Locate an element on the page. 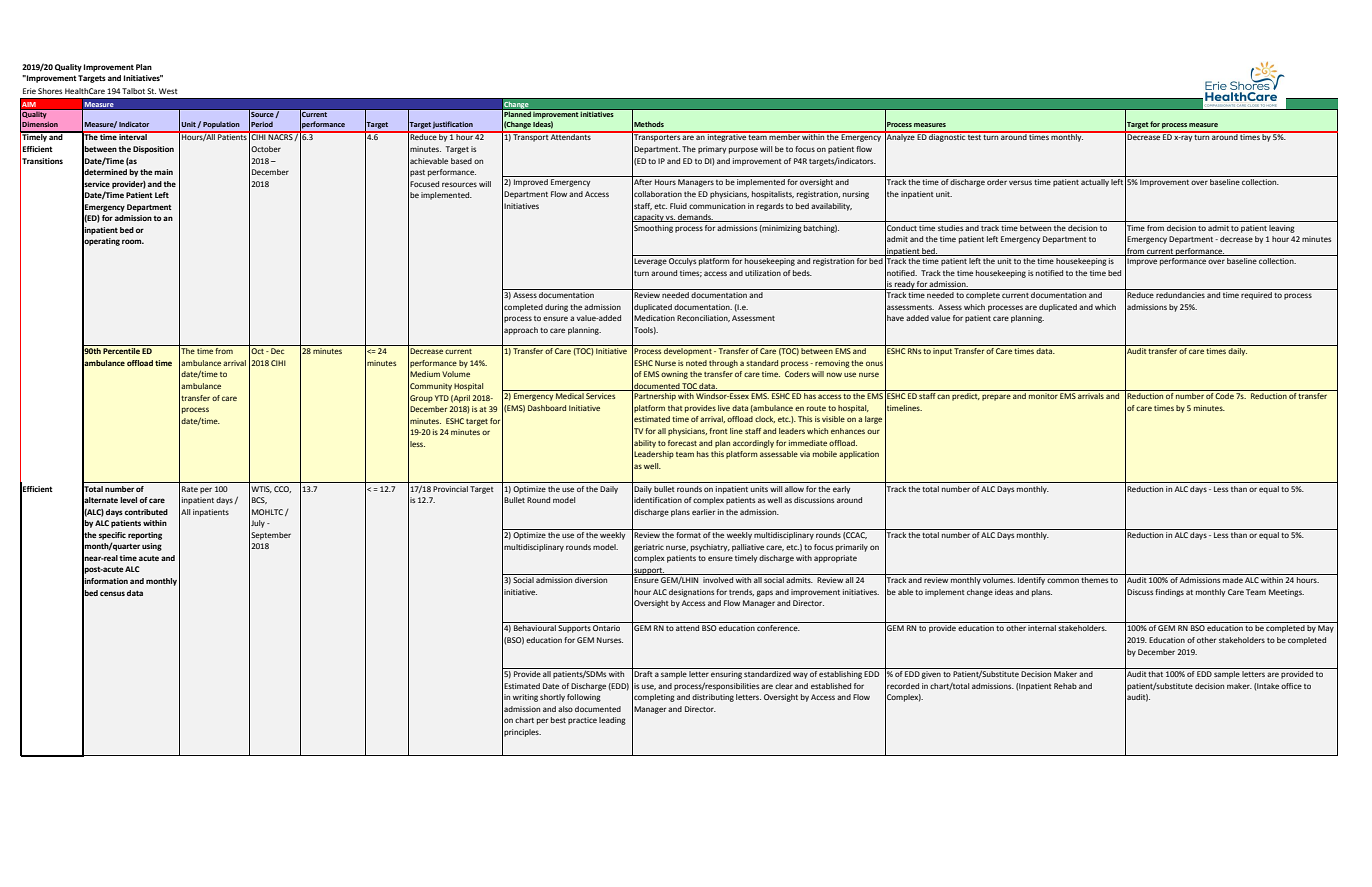  writing is located at coordinates (525, 698).
